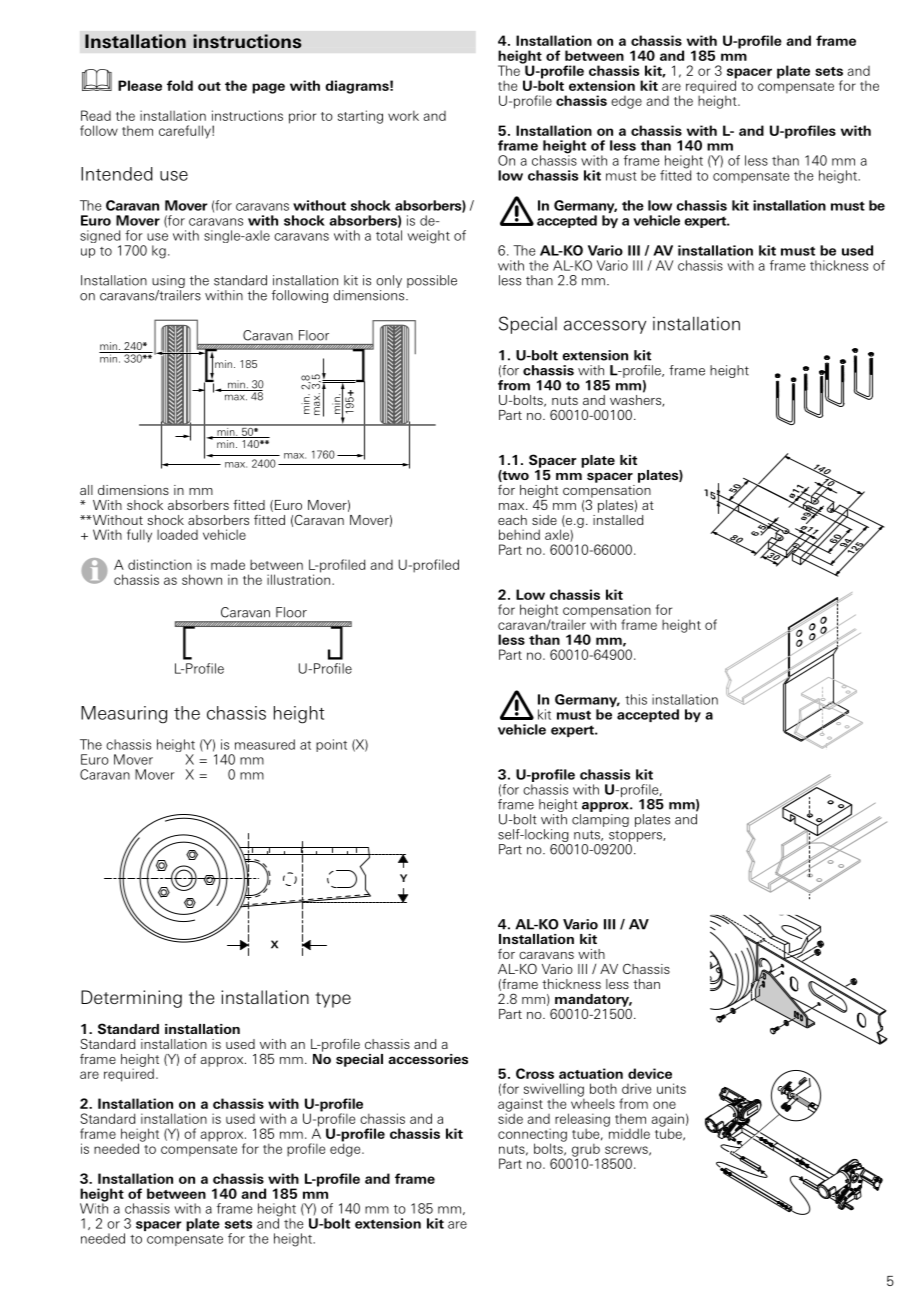  Describe the element at coordinates (180, 85) in the document. I see `fold` at that location.
